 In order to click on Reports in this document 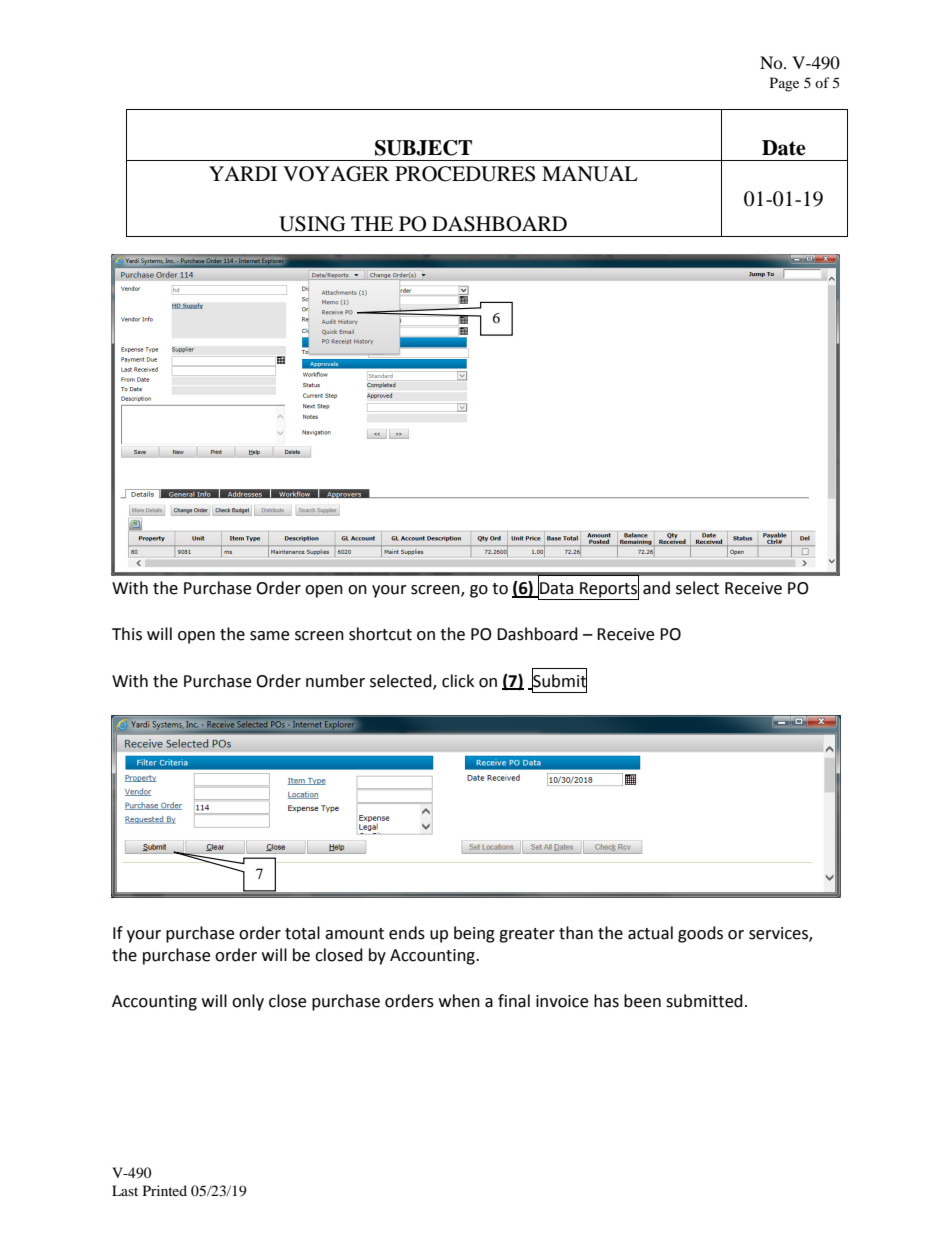, I will do `click(608, 590)`.
